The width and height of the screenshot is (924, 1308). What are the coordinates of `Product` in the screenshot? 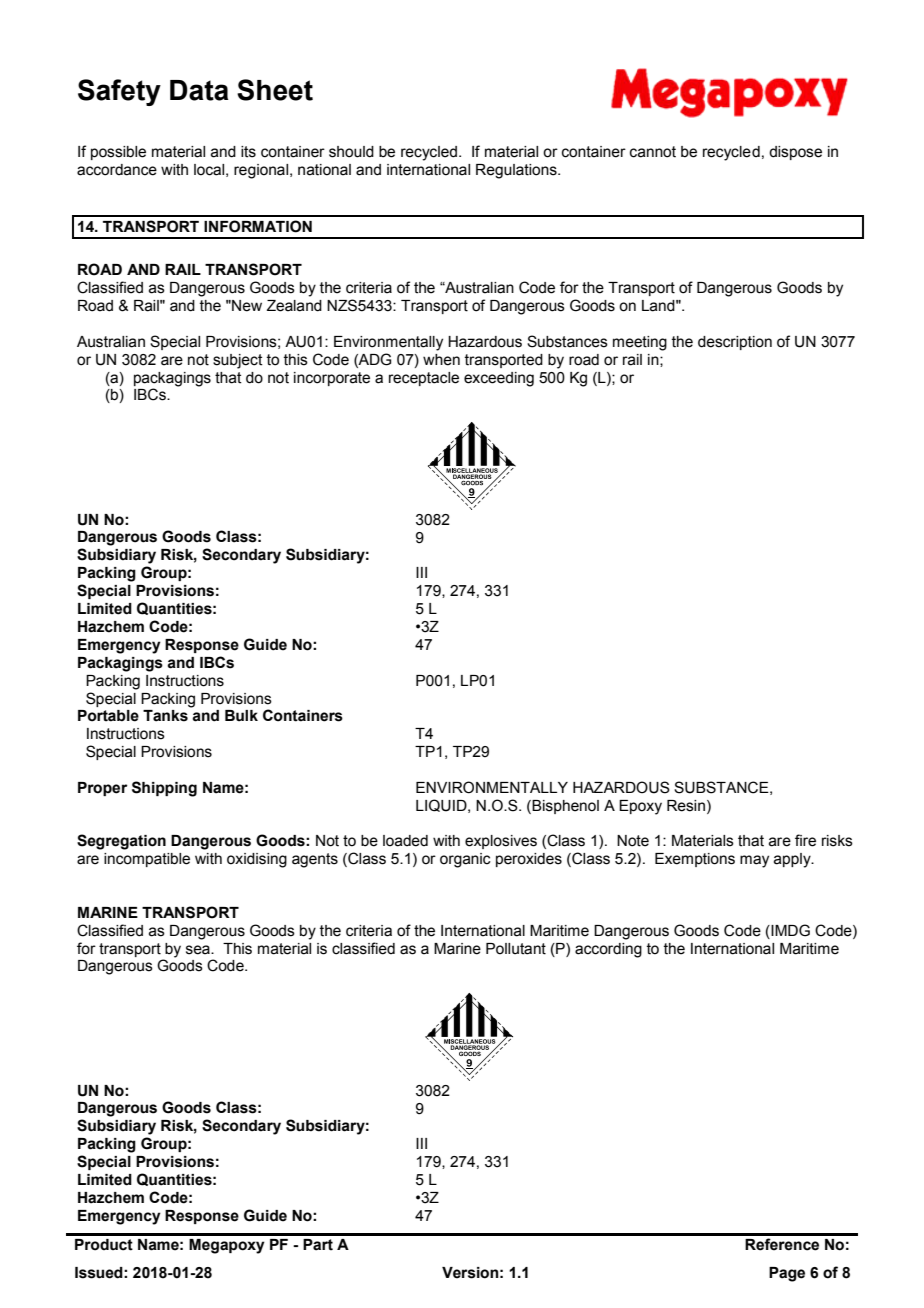 It's located at (104, 1245).
